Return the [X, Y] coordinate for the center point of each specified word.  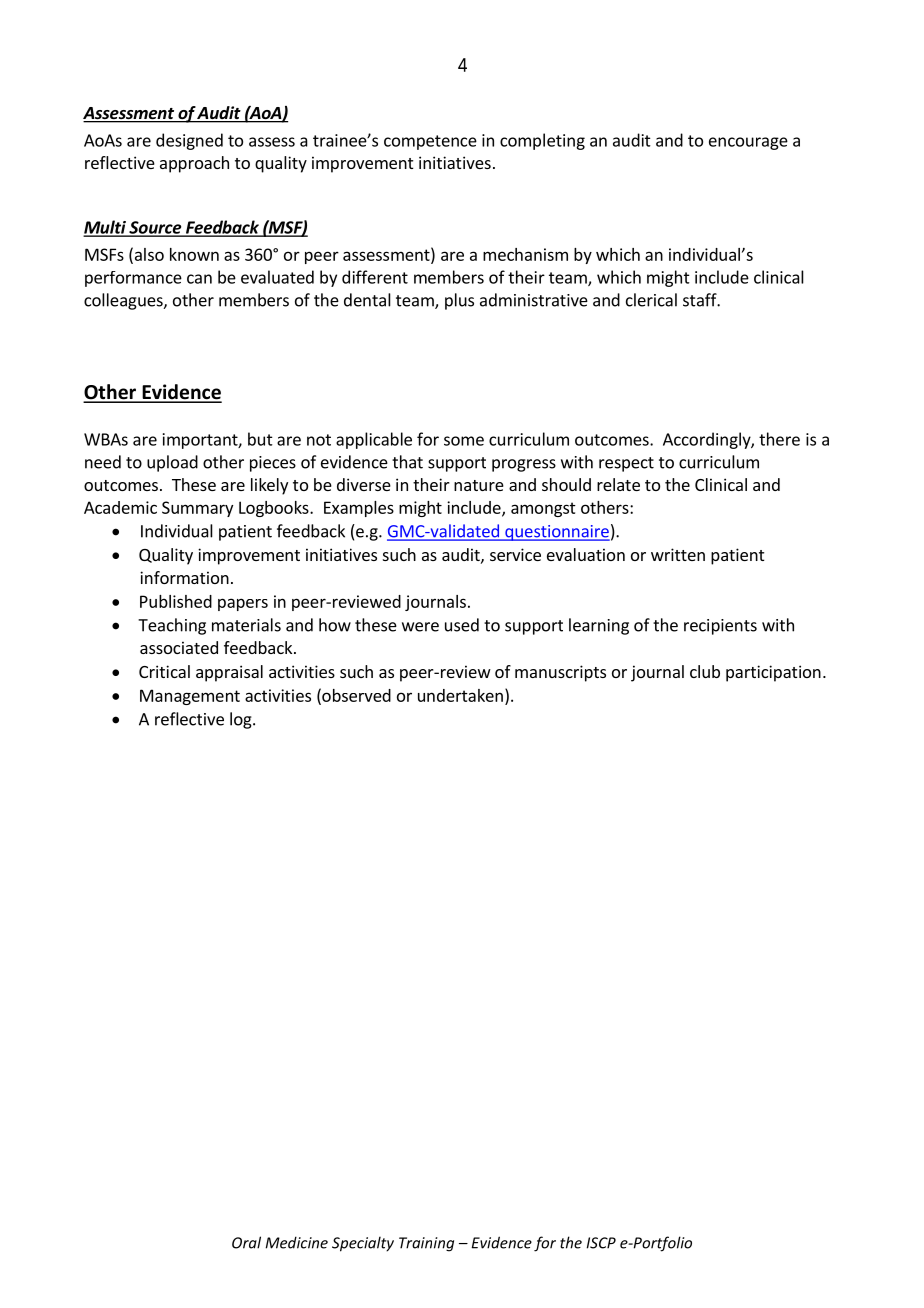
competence [430, 142]
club [705, 671]
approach [194, 164]
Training [426, 1244]
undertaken [460, 695]
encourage [748, 143]
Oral [246, 1242]
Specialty [363, 1244]
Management [190, 697]
